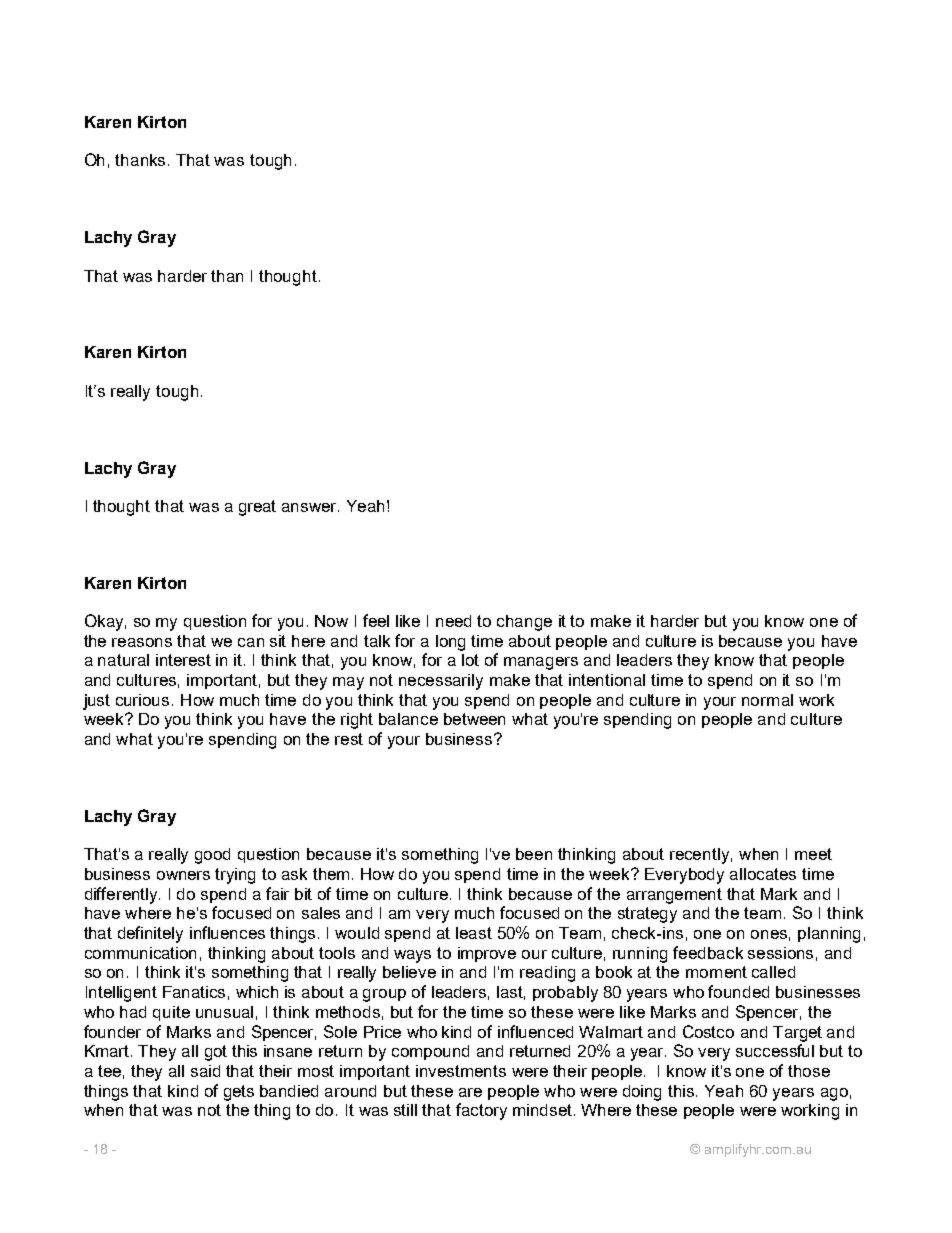 The width and height of the page is (952, 1233). Describe the element at coordinates (257, 508) in the page. I see `great` at that location.
